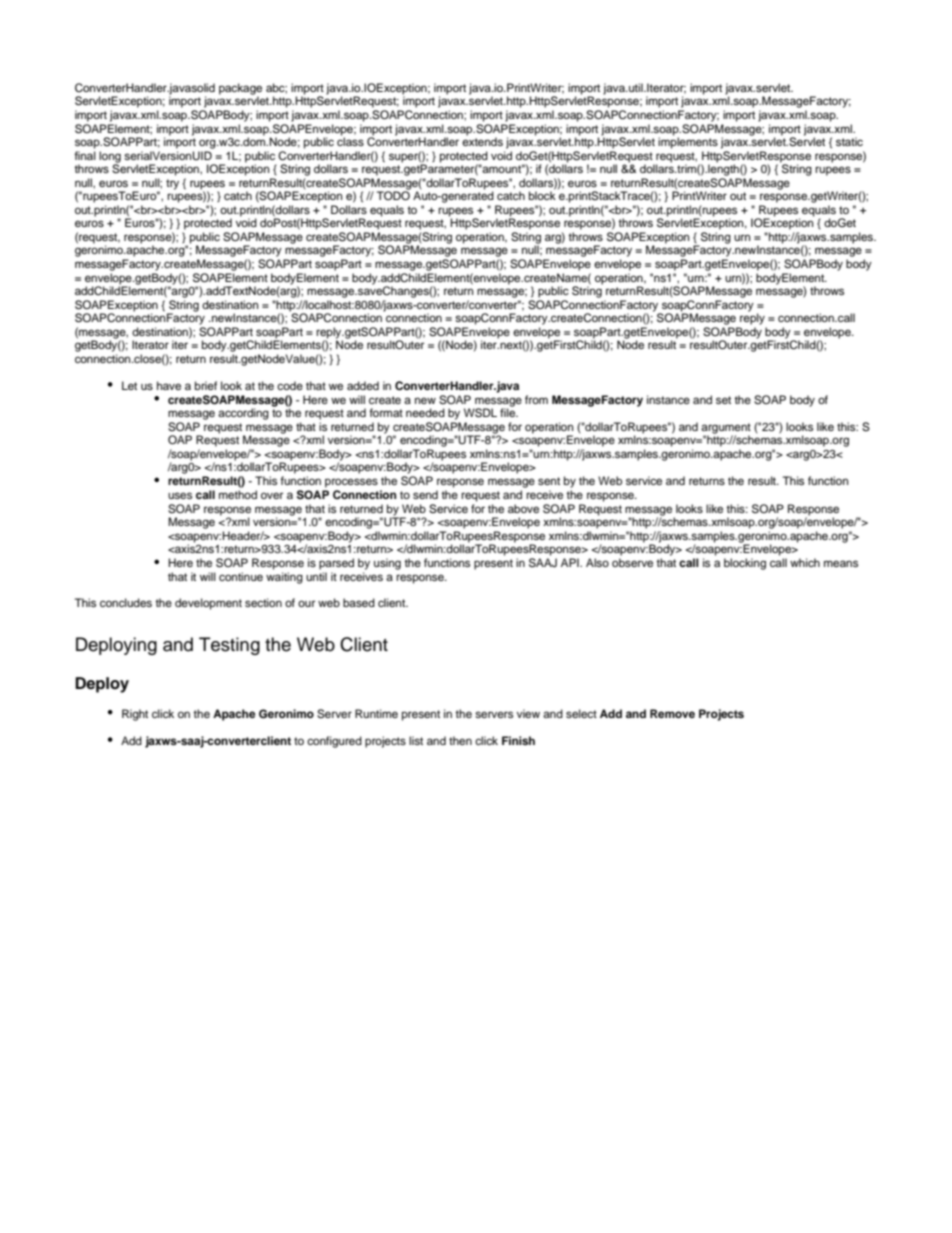 This image has height=1233, width=952. Describe the element at coordinates (688, 142) in the image. I see `implements` at that location.
